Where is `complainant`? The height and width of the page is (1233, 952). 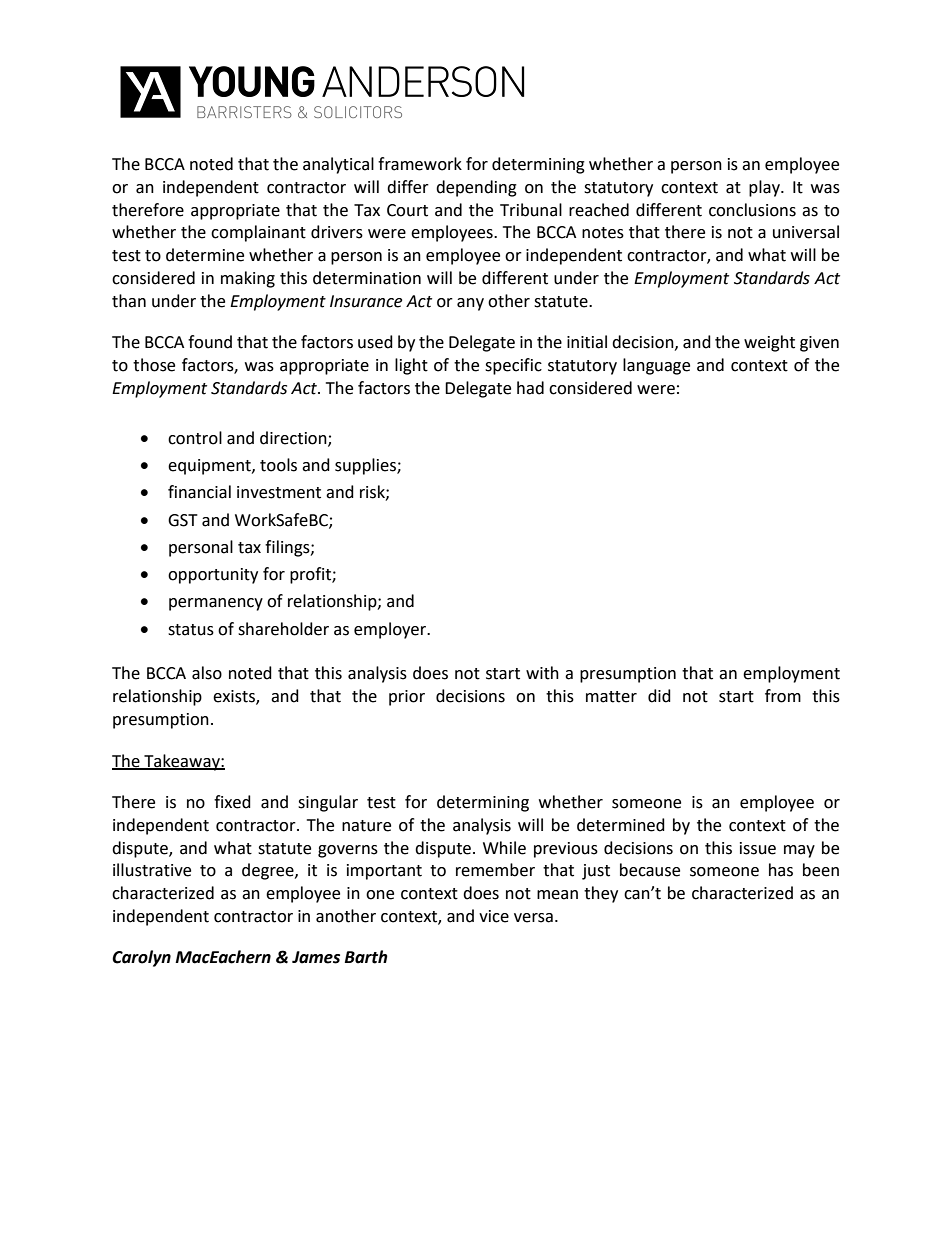 complainant is located at coordinates (258, 233).
